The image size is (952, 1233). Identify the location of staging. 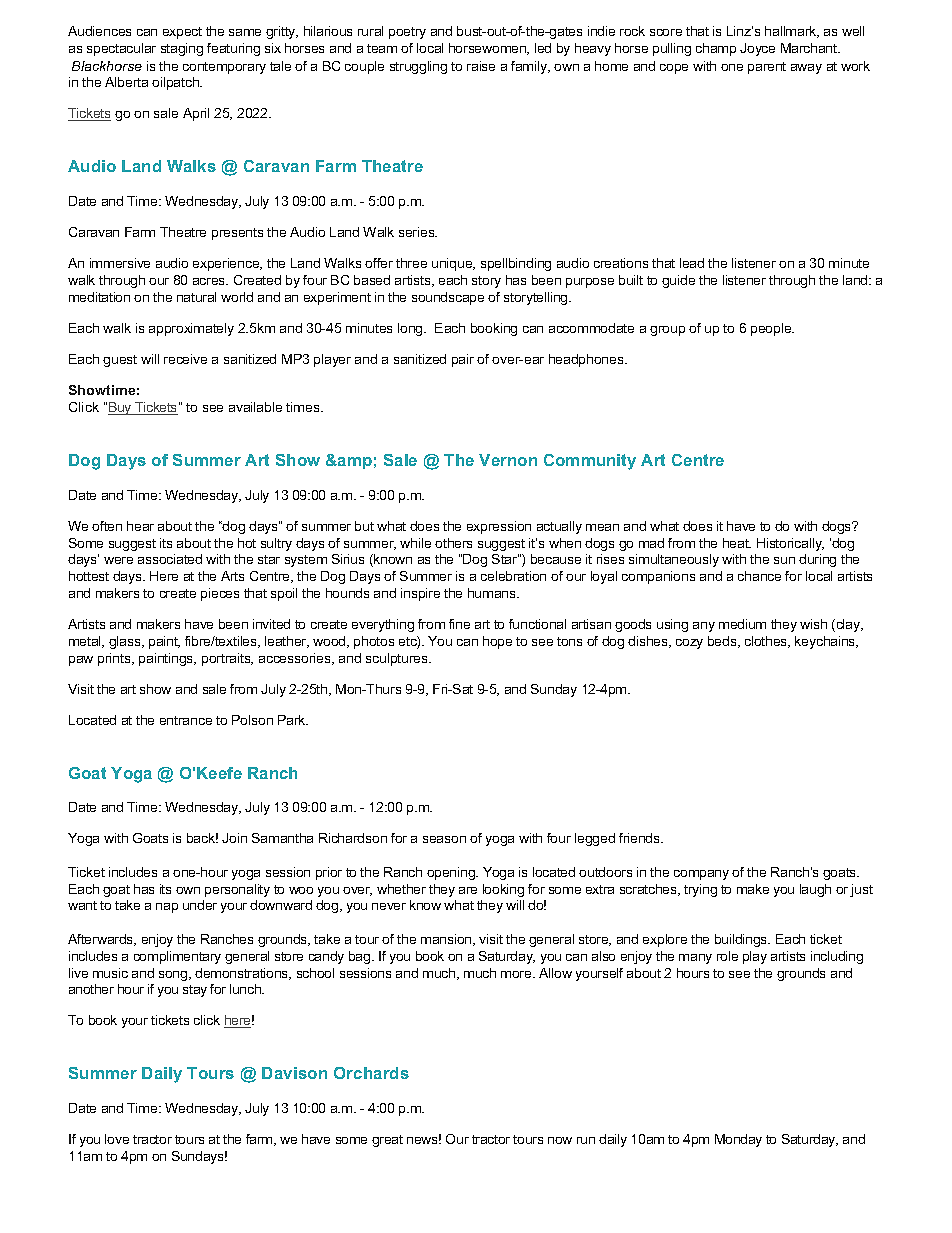
(182, 49).
